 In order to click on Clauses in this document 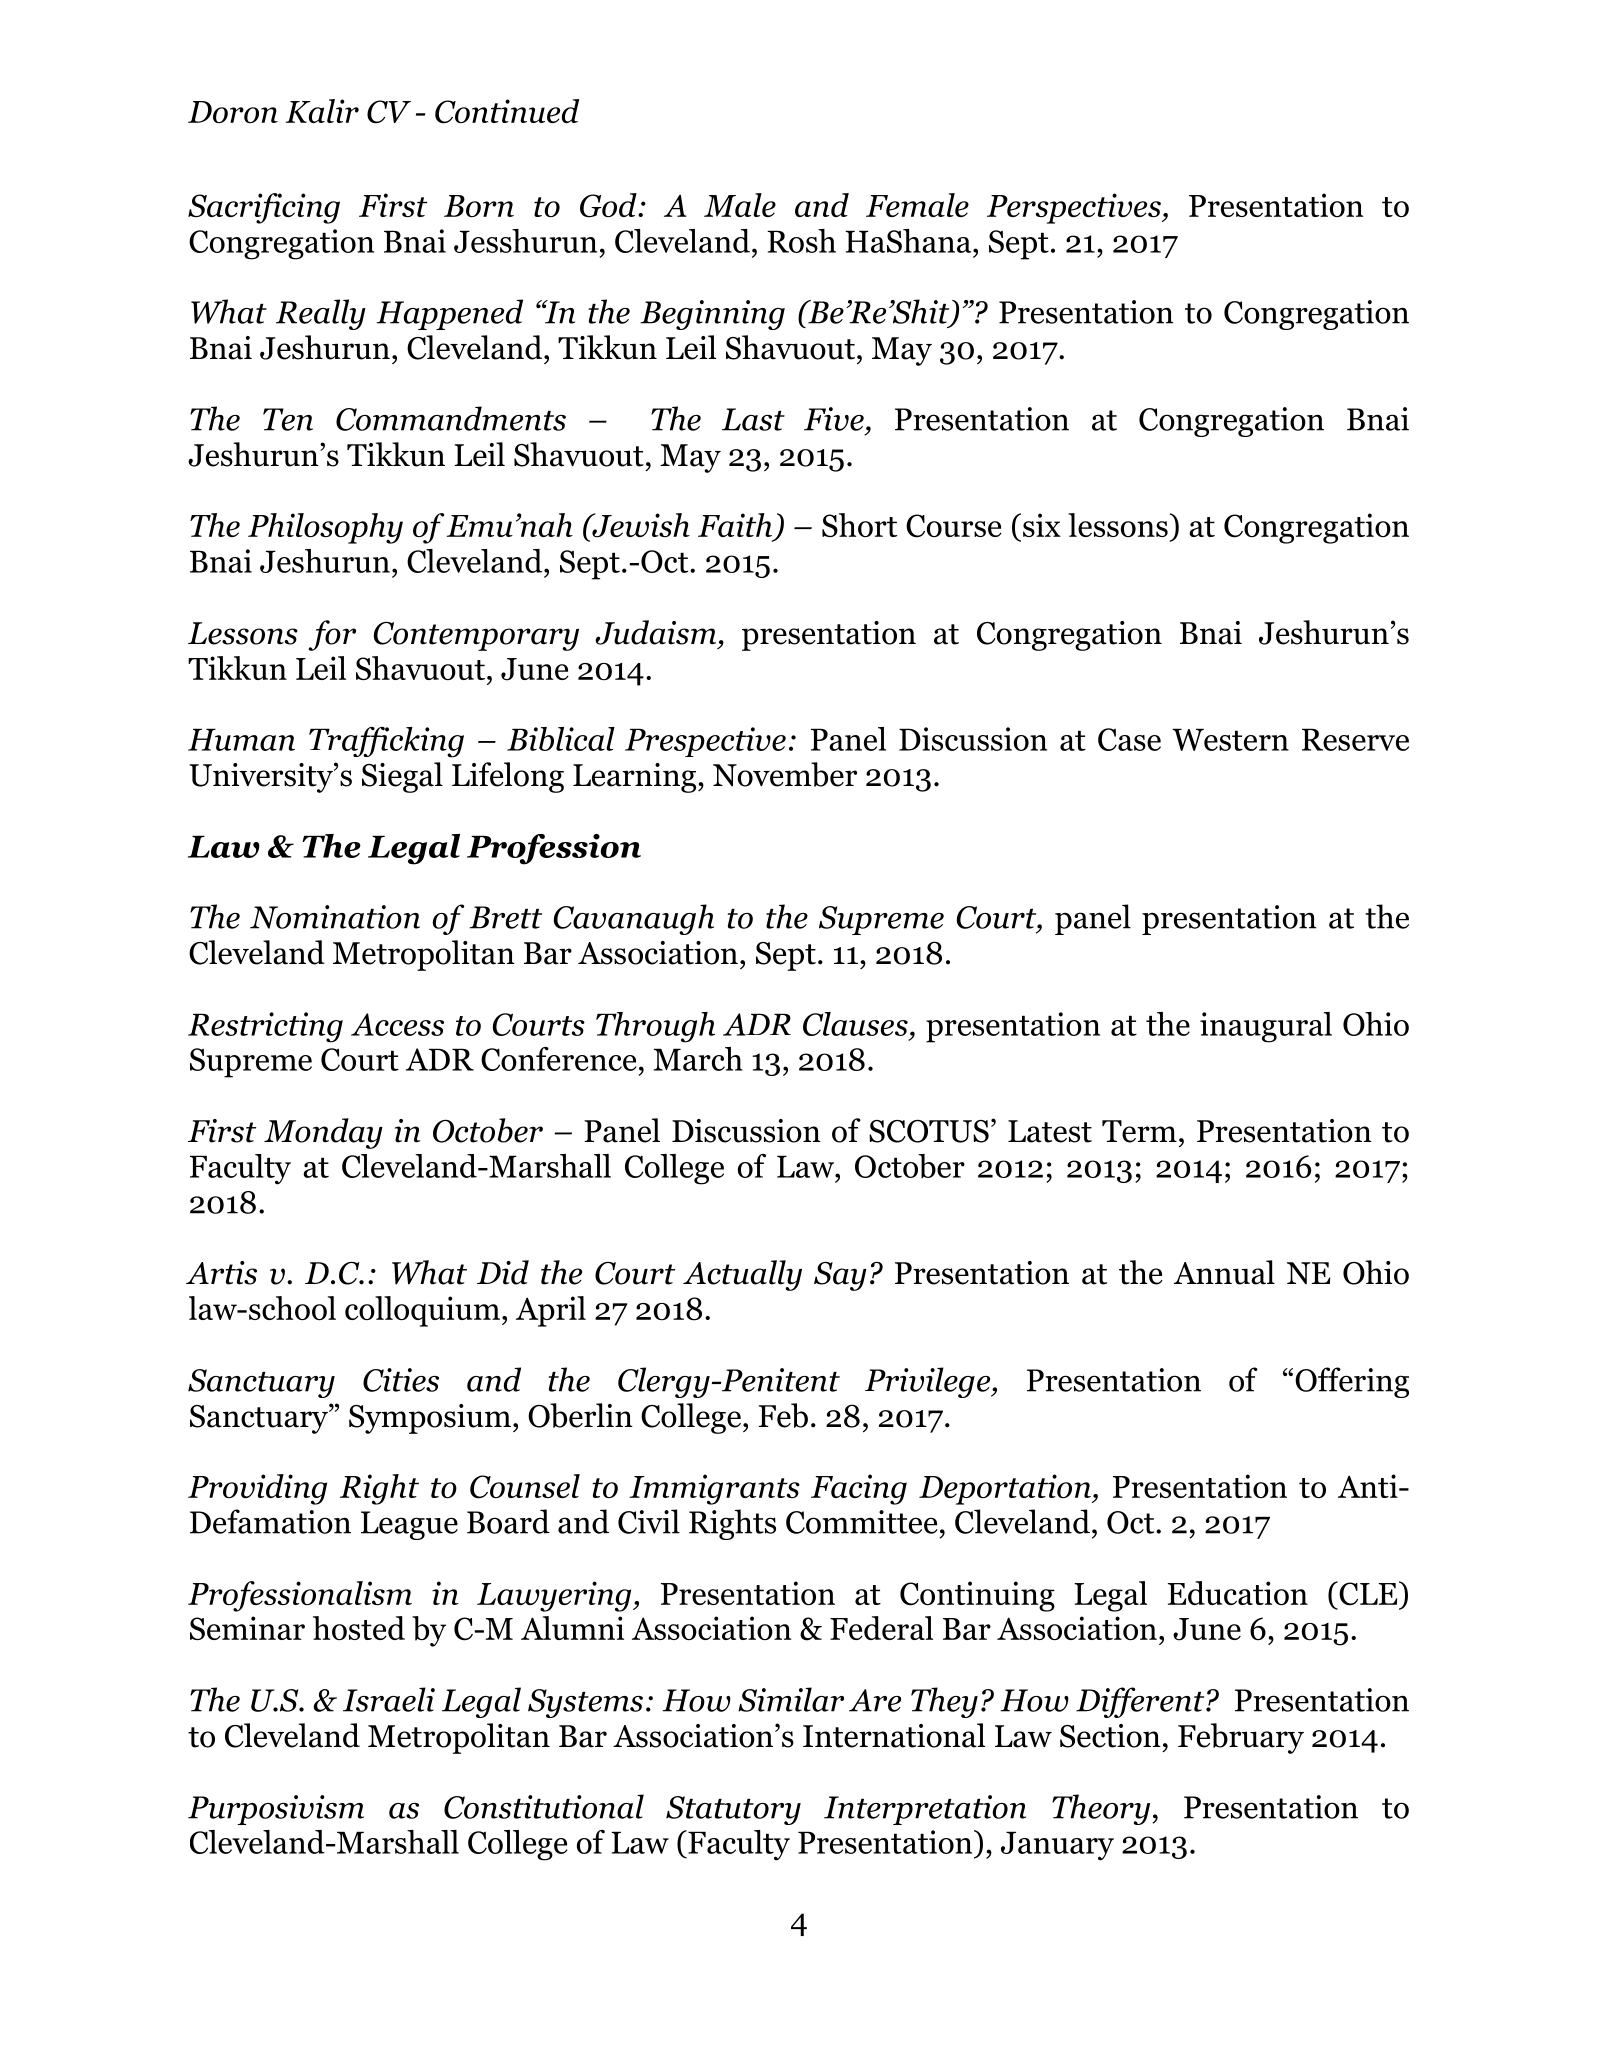, I will do `click(855, 1024)`.
